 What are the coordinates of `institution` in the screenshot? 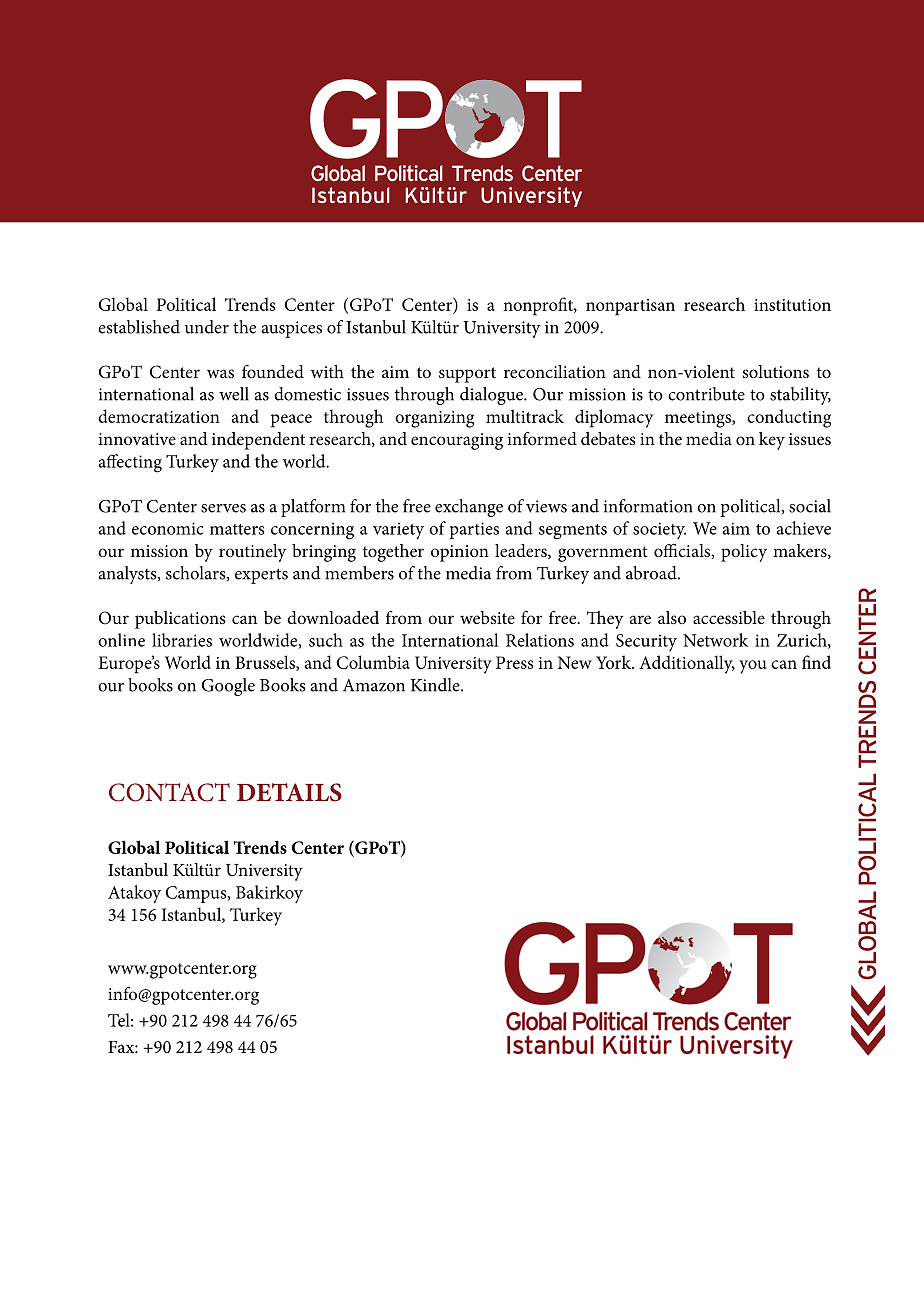 It's located at (792, 305).
